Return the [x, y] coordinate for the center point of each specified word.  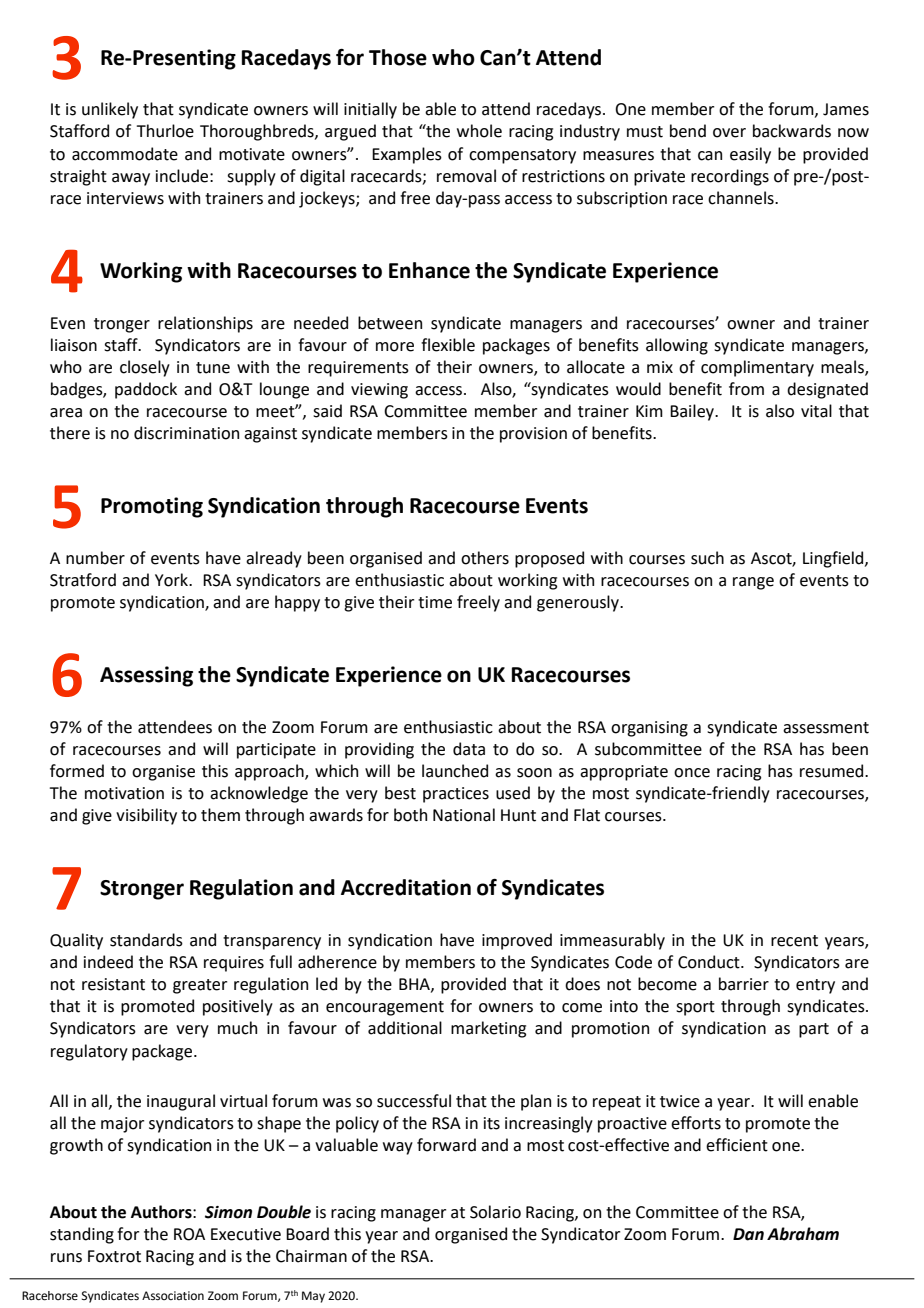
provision [533, 435]
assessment [826, 728]
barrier [744, 984]
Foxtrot [114, 1256]
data [469, 749]
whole [479, 131]
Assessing [146, 676]
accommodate [125, 154]
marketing [488, 1029]
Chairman [311, 1256]
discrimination [186, 433]
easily [750, 155]
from [746, 389]
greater [200, 986]
